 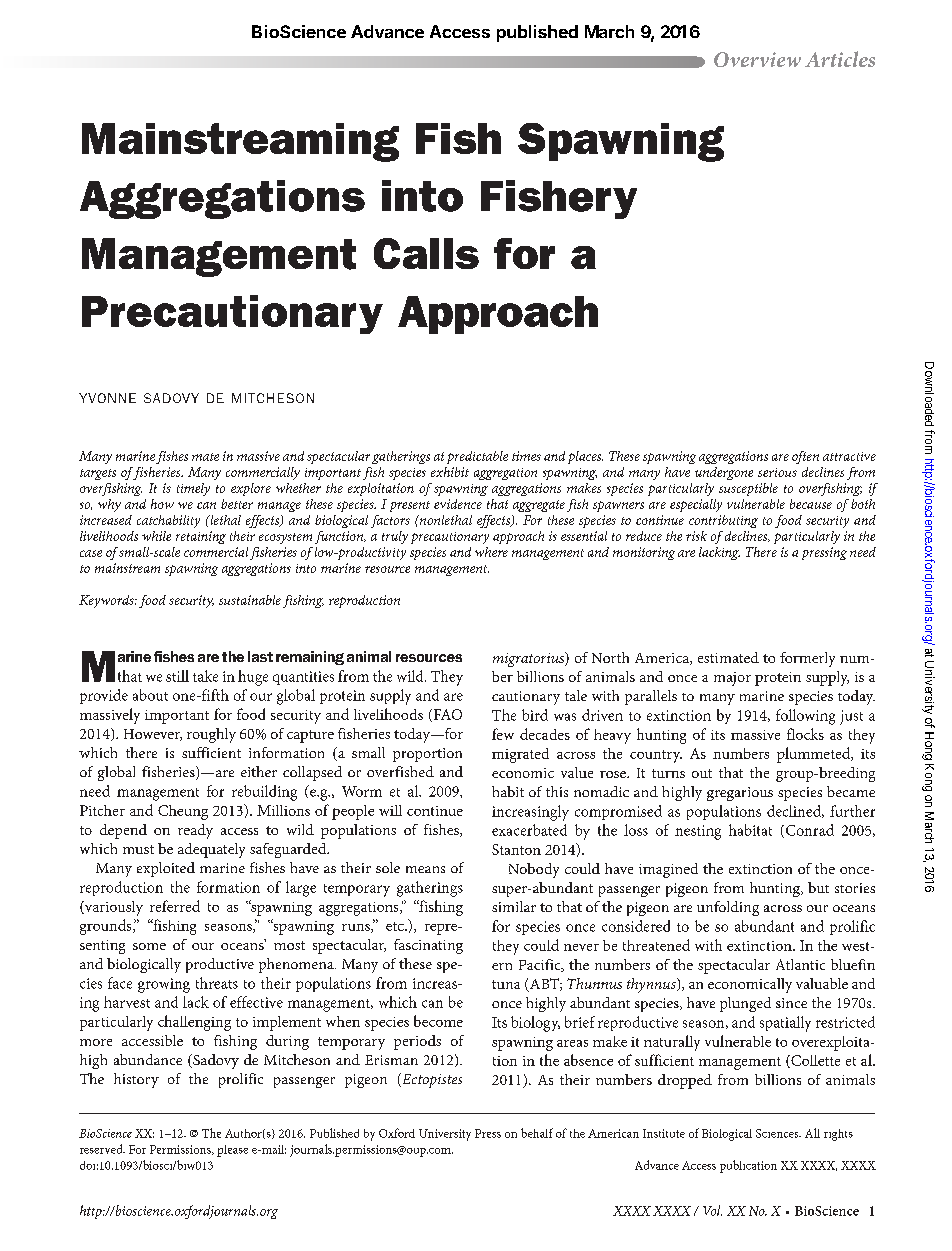 I want to click on behalf, so click(x=537, y=1133).
